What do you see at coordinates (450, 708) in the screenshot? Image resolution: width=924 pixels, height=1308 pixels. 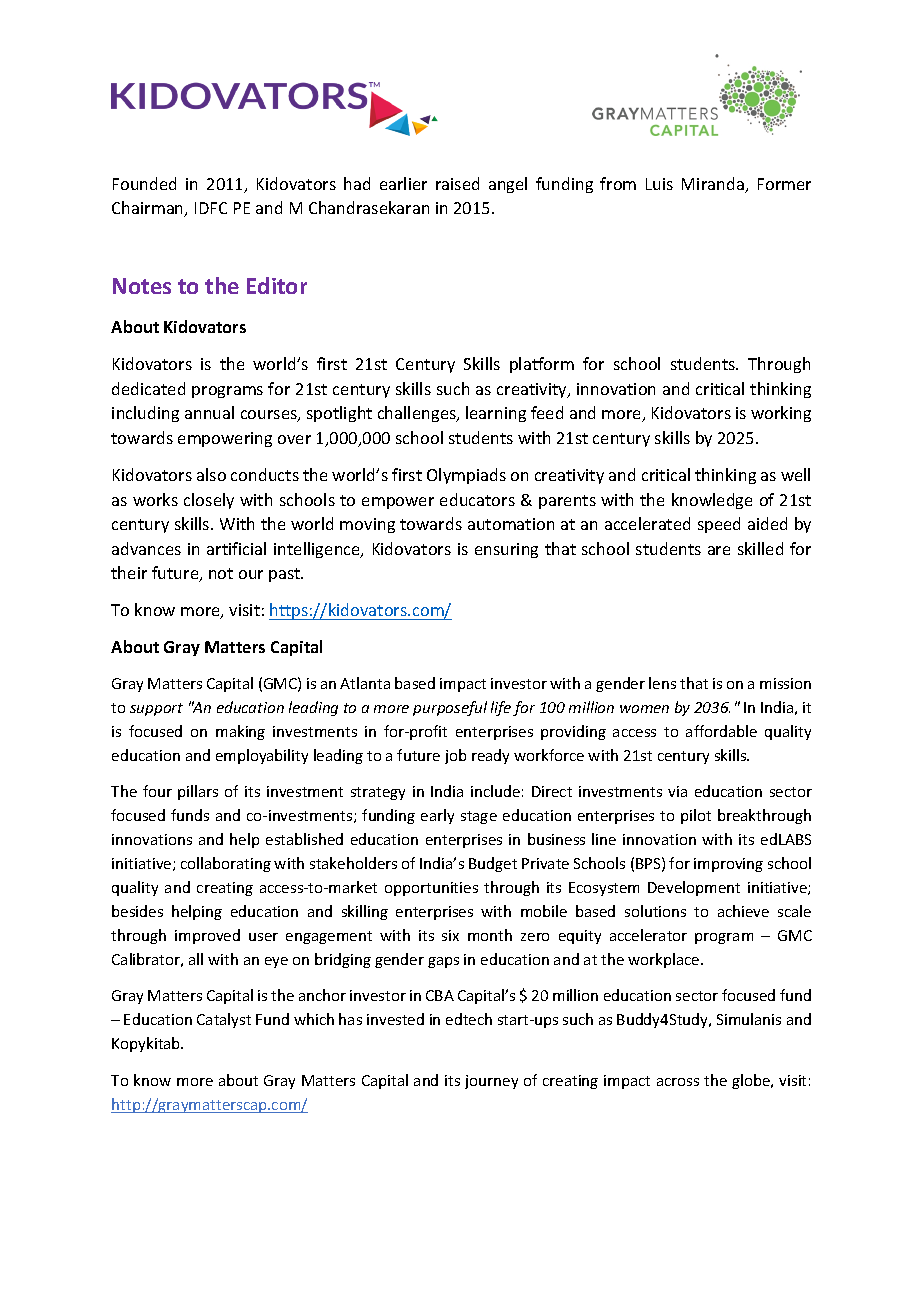 I see `purposeful` at bounding box center [450, 708].
